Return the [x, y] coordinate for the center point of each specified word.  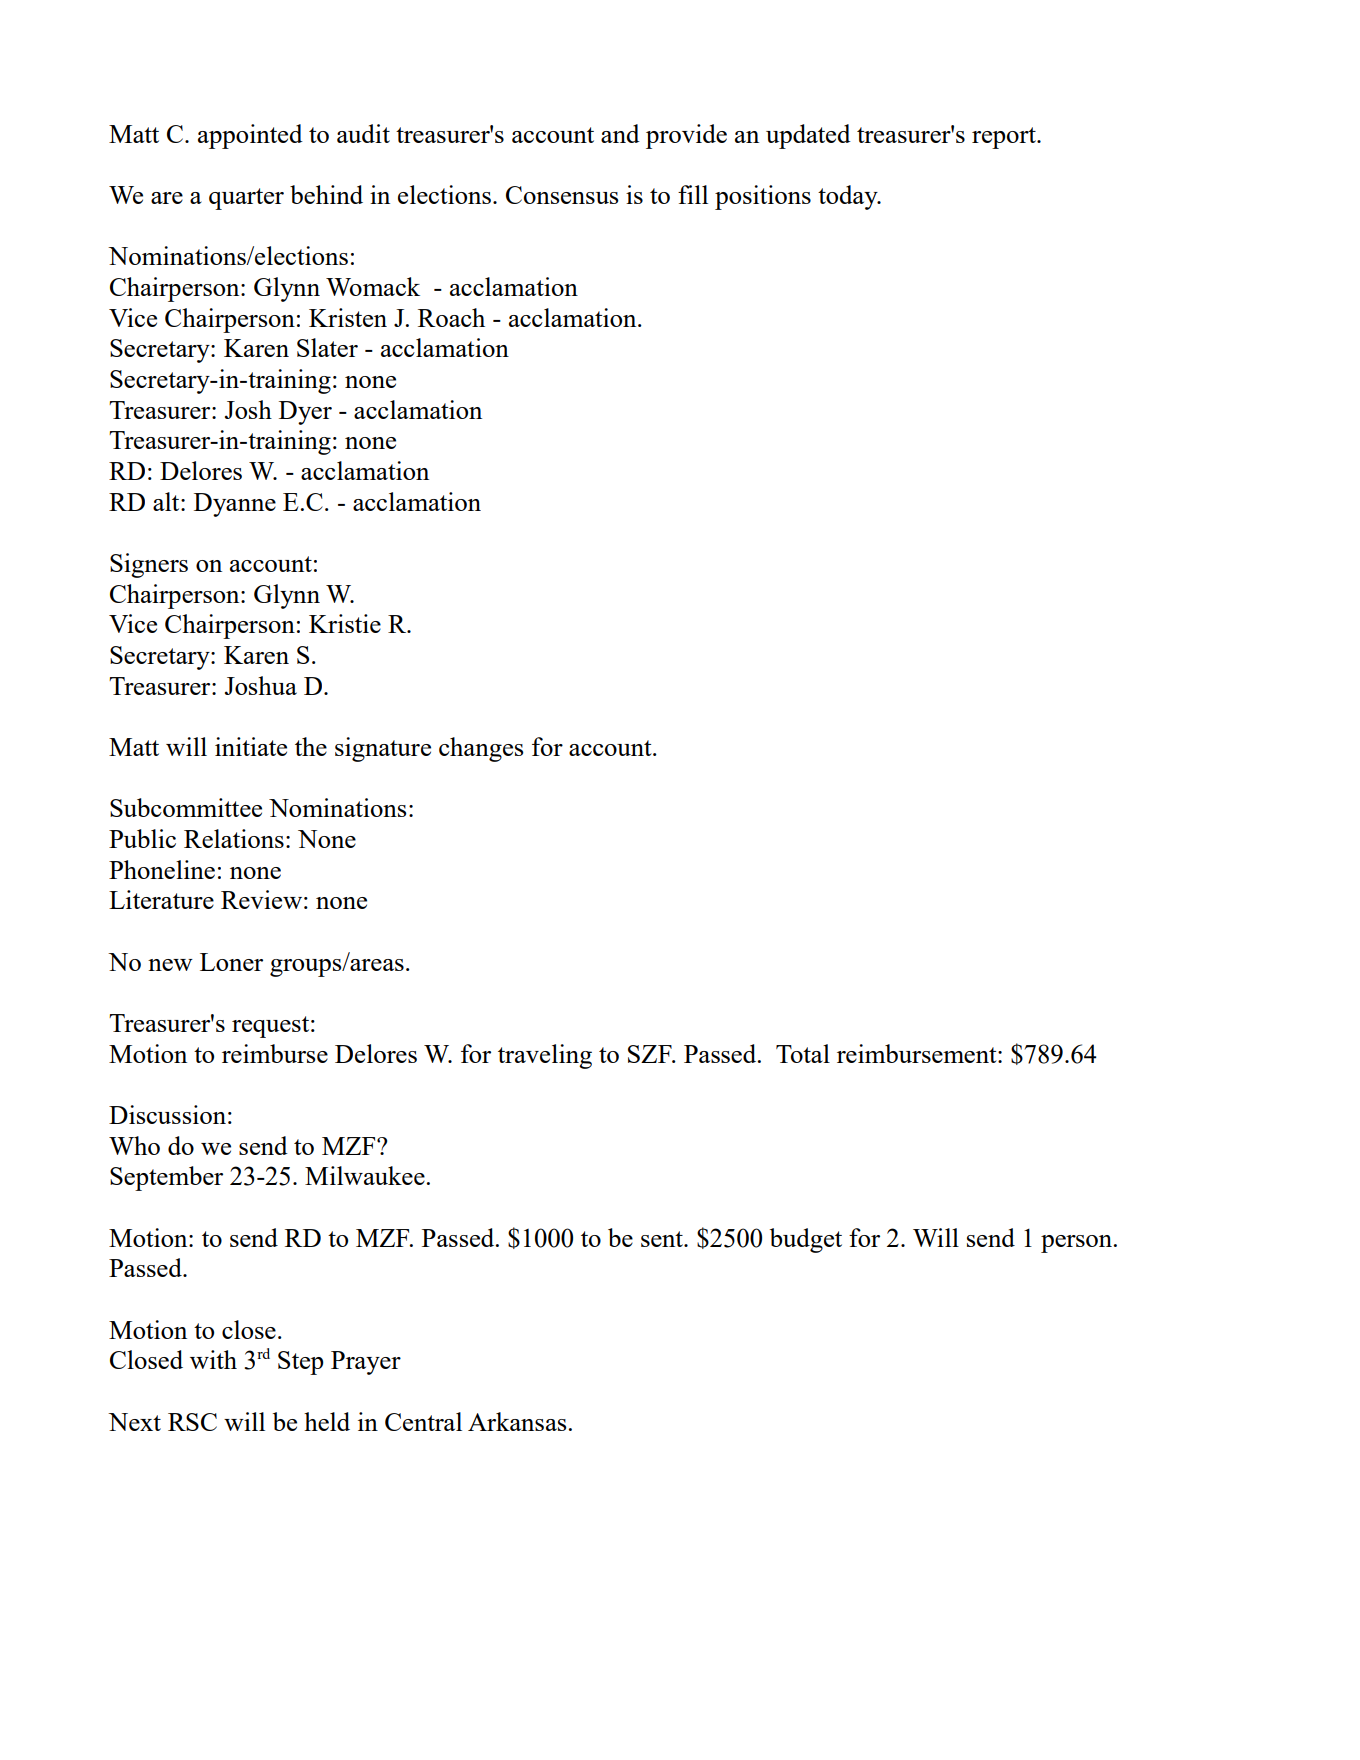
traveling [545, 1056]
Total [803, 1053]
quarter [246, 199]
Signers [149, 565]
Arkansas [518, 1421]
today [849, 197]
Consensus [562, 195]
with [213, 1359]
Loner [231, 962]
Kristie [345, 623]
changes [481, 749]
